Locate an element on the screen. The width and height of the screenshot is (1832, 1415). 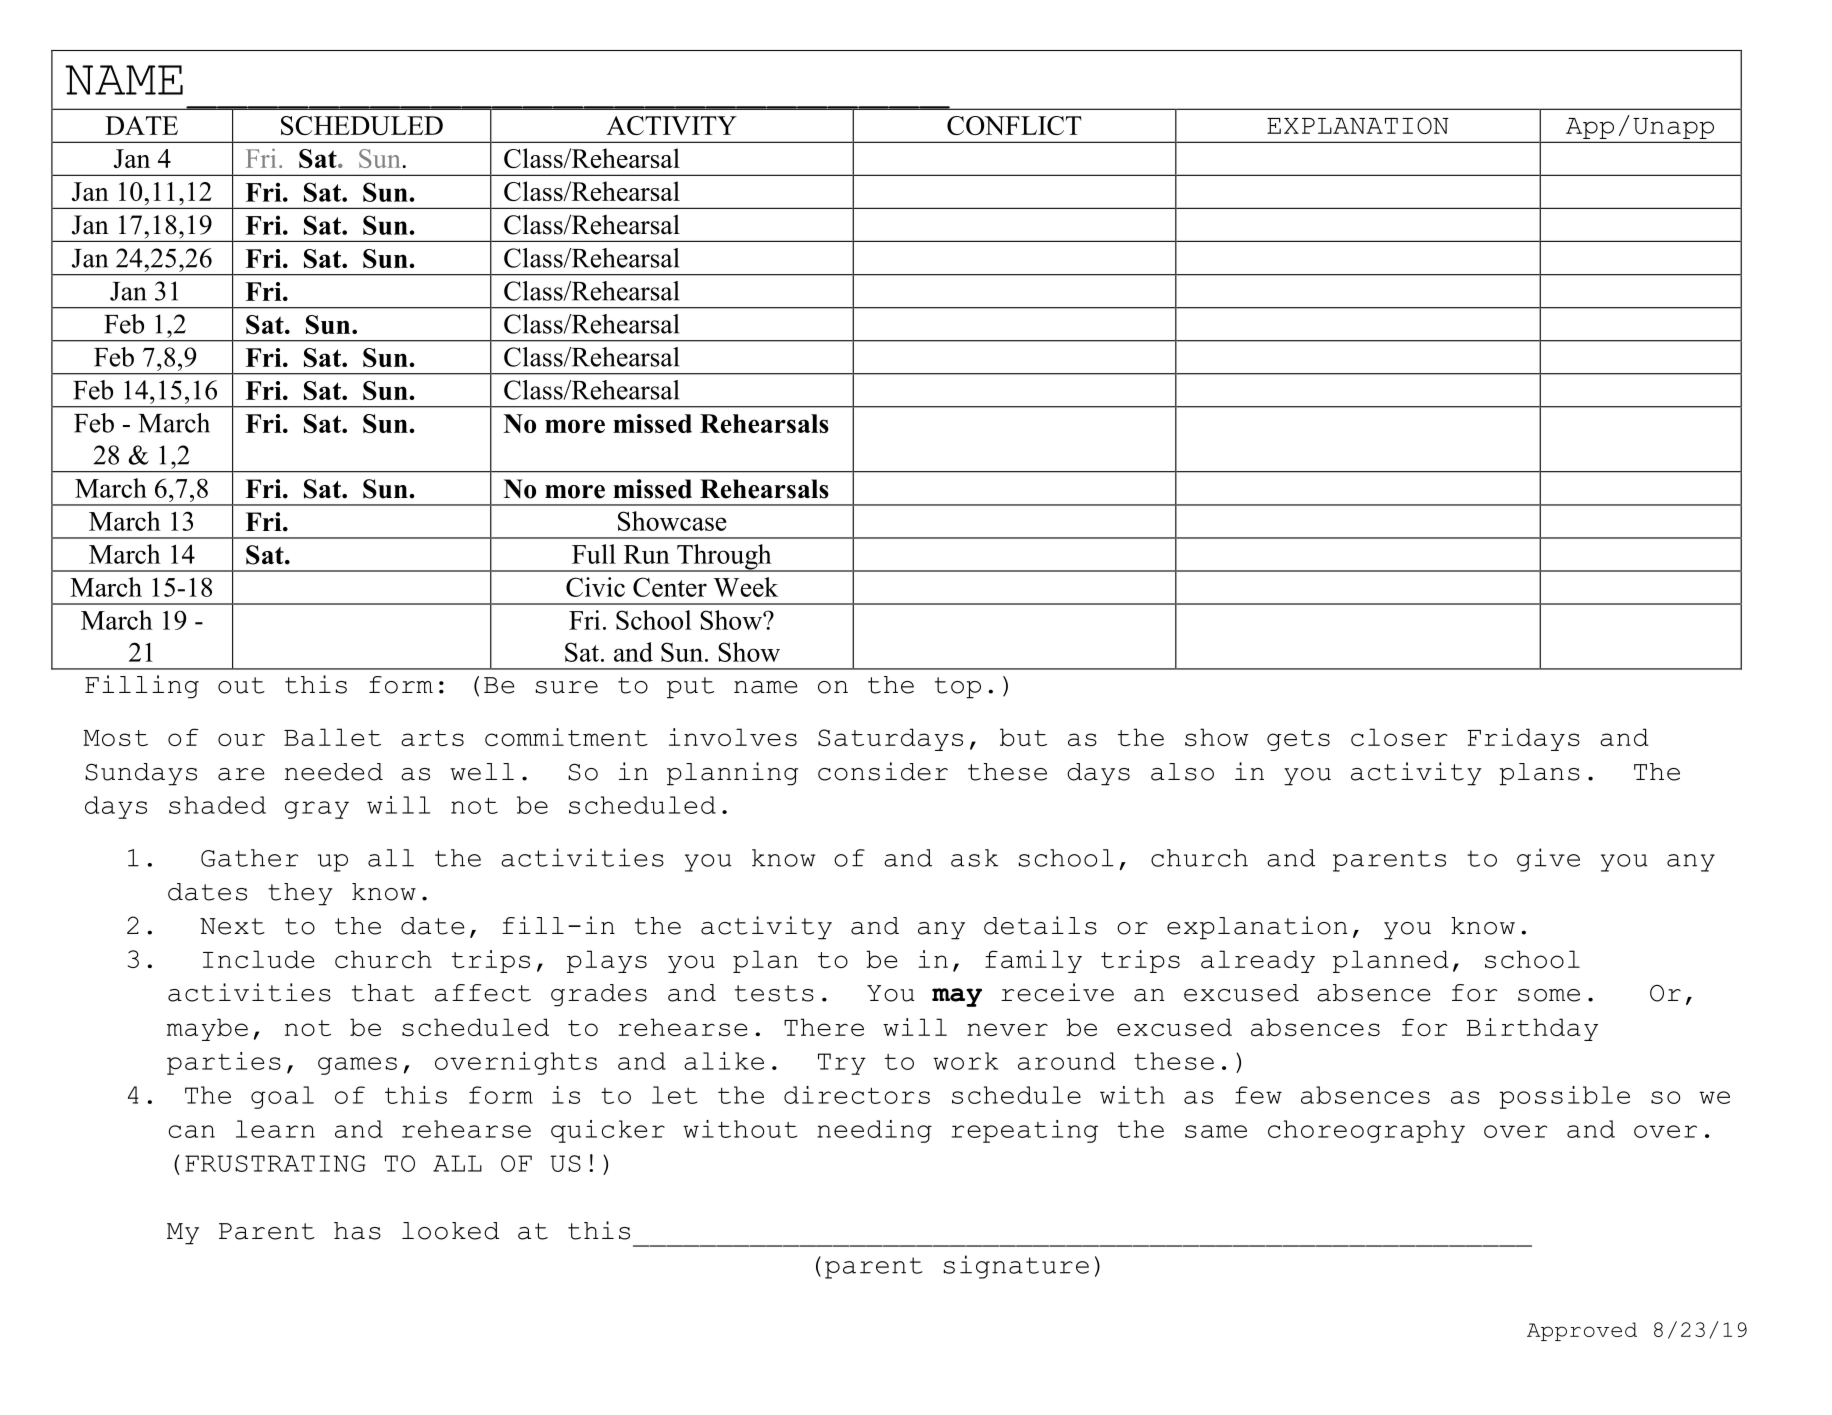
Through is located at coordinates (724, 558).
